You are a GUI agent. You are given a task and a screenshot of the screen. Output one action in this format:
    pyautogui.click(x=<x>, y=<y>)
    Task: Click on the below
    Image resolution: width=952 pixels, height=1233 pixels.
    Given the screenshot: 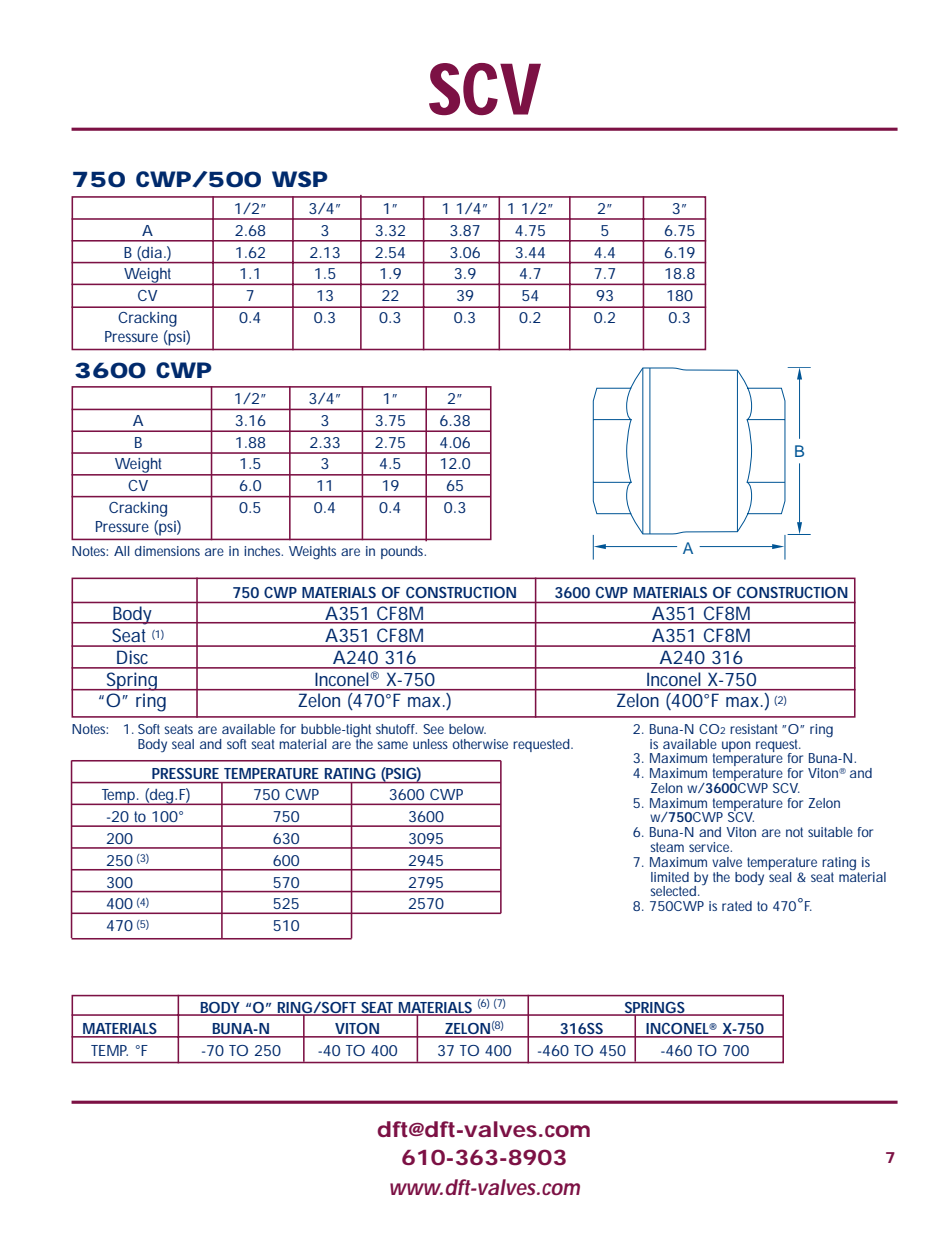 What is the action you would take?
    pyautogui.click(x=467, y=729)
